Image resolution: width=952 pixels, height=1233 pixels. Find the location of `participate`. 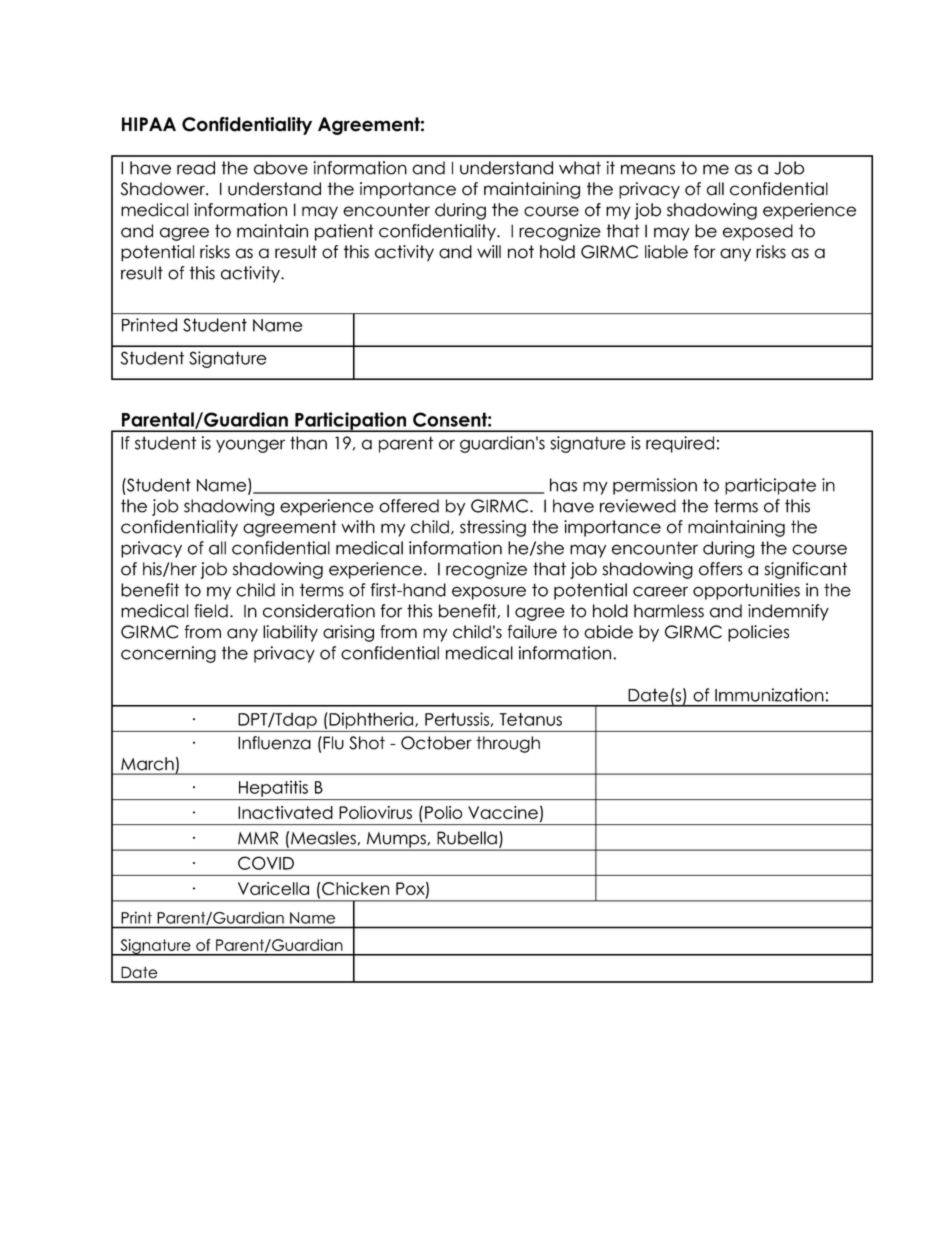

participate is located at coordinates (770, 486).
